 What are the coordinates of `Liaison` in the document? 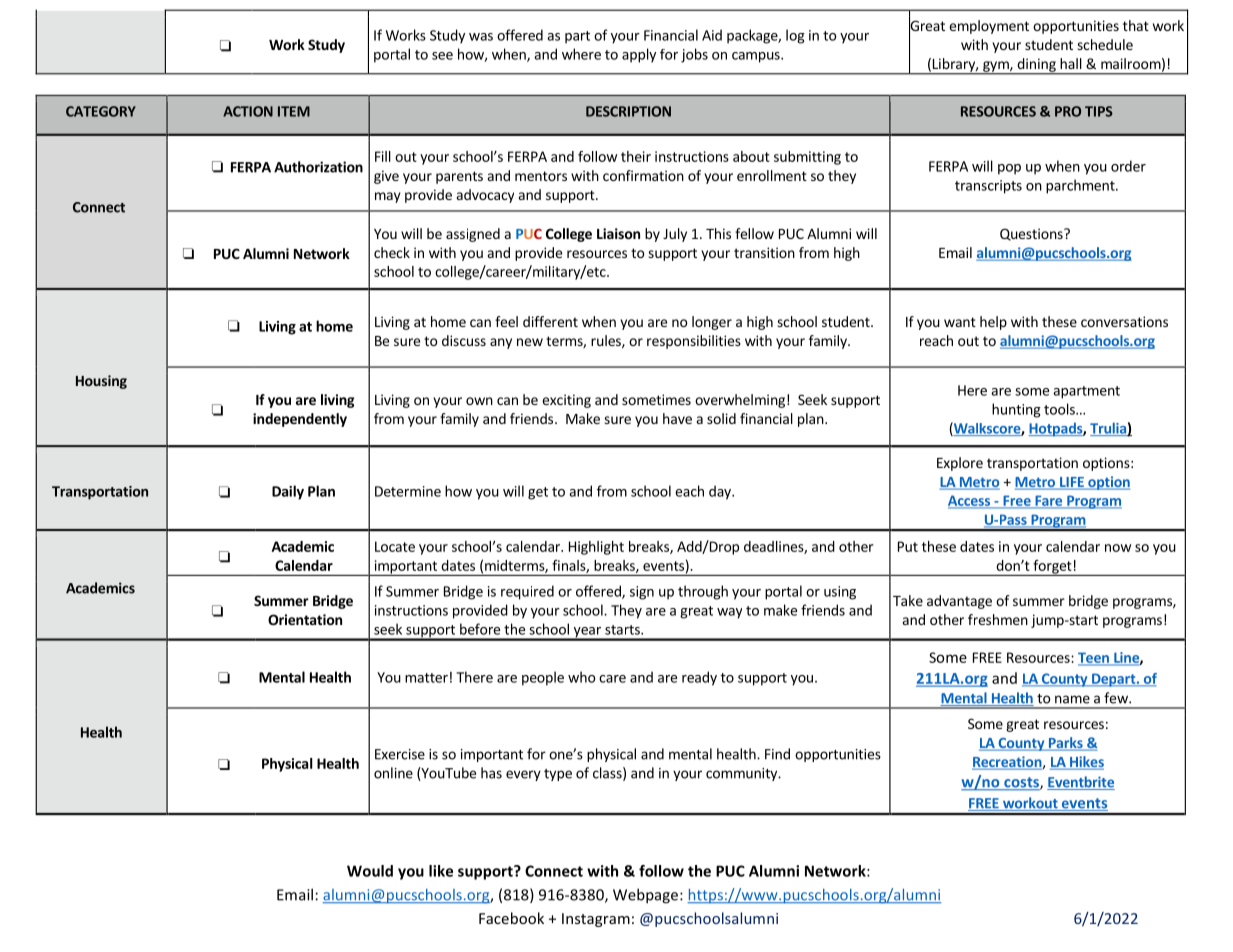 It's located at (618, 233).
